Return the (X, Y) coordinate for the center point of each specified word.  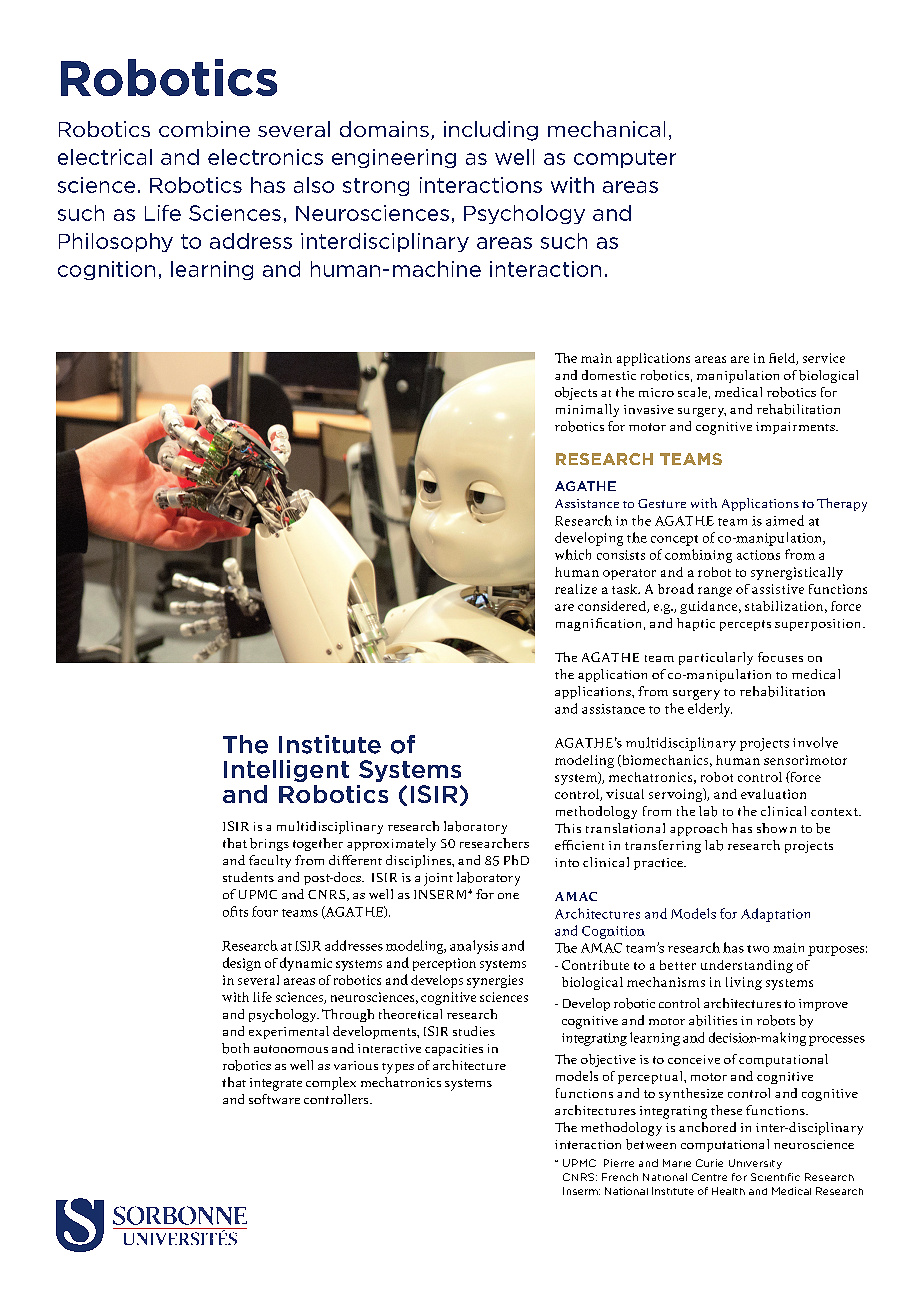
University (755, 1164)
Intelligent (286, 771)
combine (204, 129)
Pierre (619, 1163)
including (491, 131)
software (274, 1099)
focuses (780, 657)
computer (625, 159)
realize (576, 589)
